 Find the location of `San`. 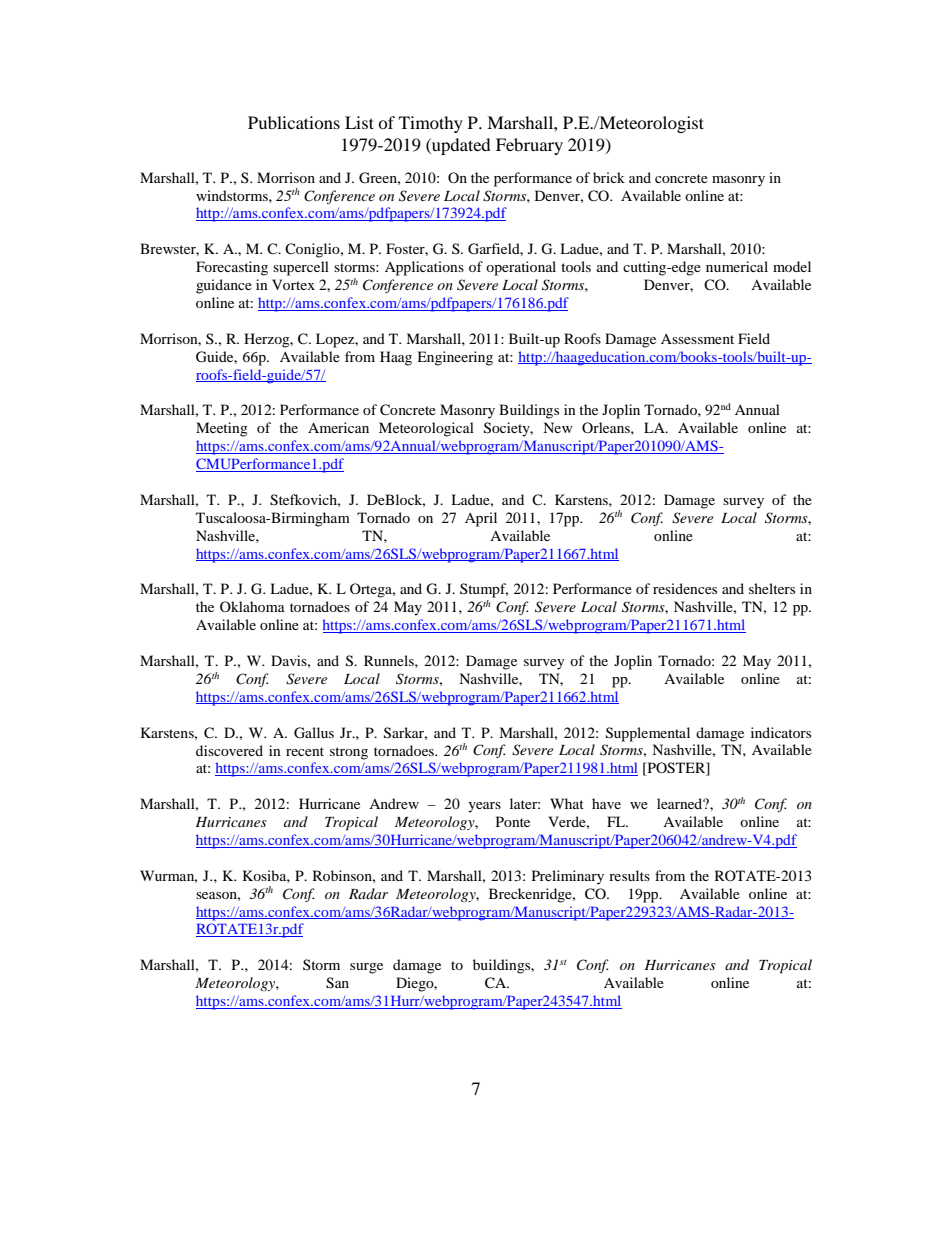

San is located at coordinates (337, 983).
